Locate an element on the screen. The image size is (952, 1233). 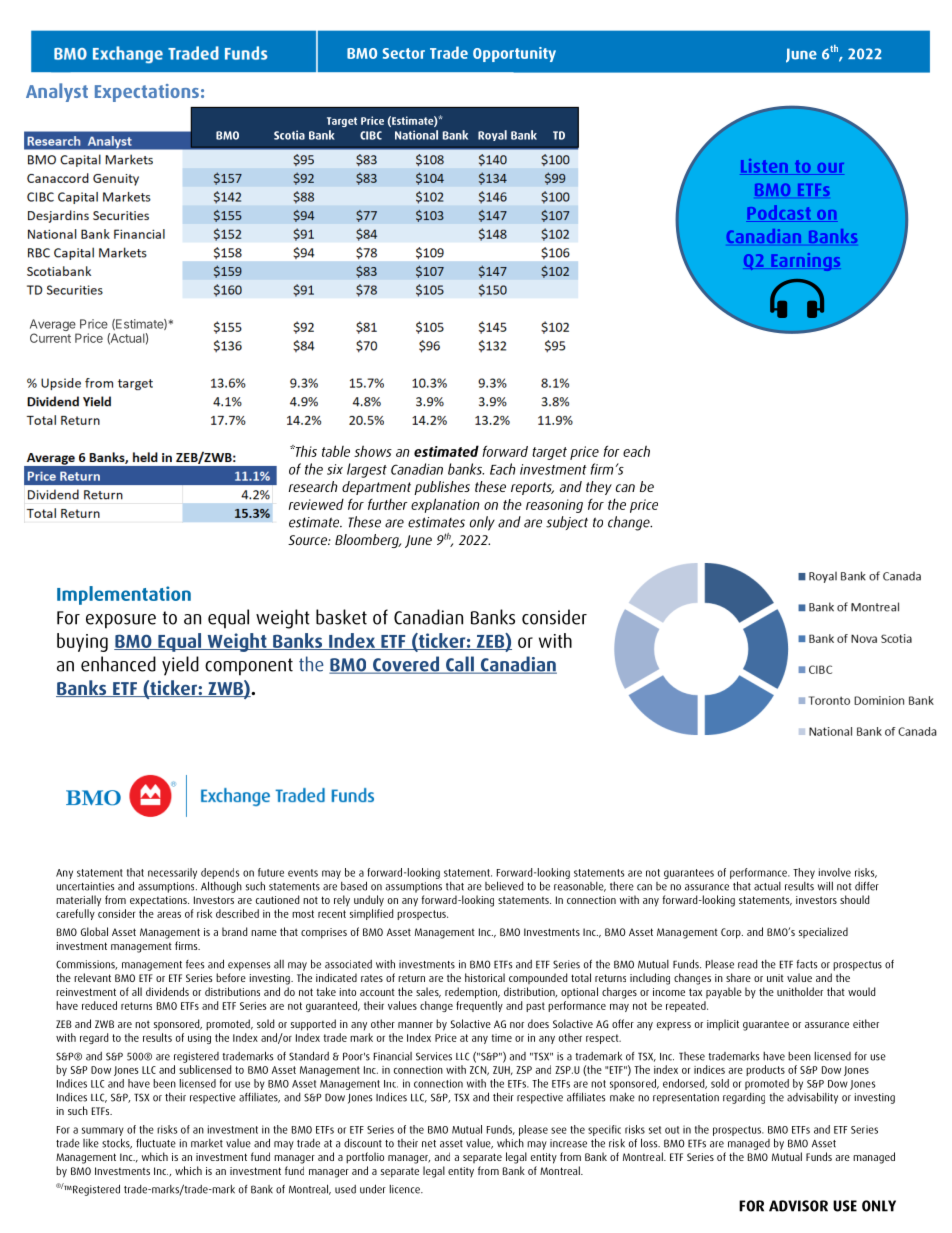
believed is located at coordinates (504, 886).
